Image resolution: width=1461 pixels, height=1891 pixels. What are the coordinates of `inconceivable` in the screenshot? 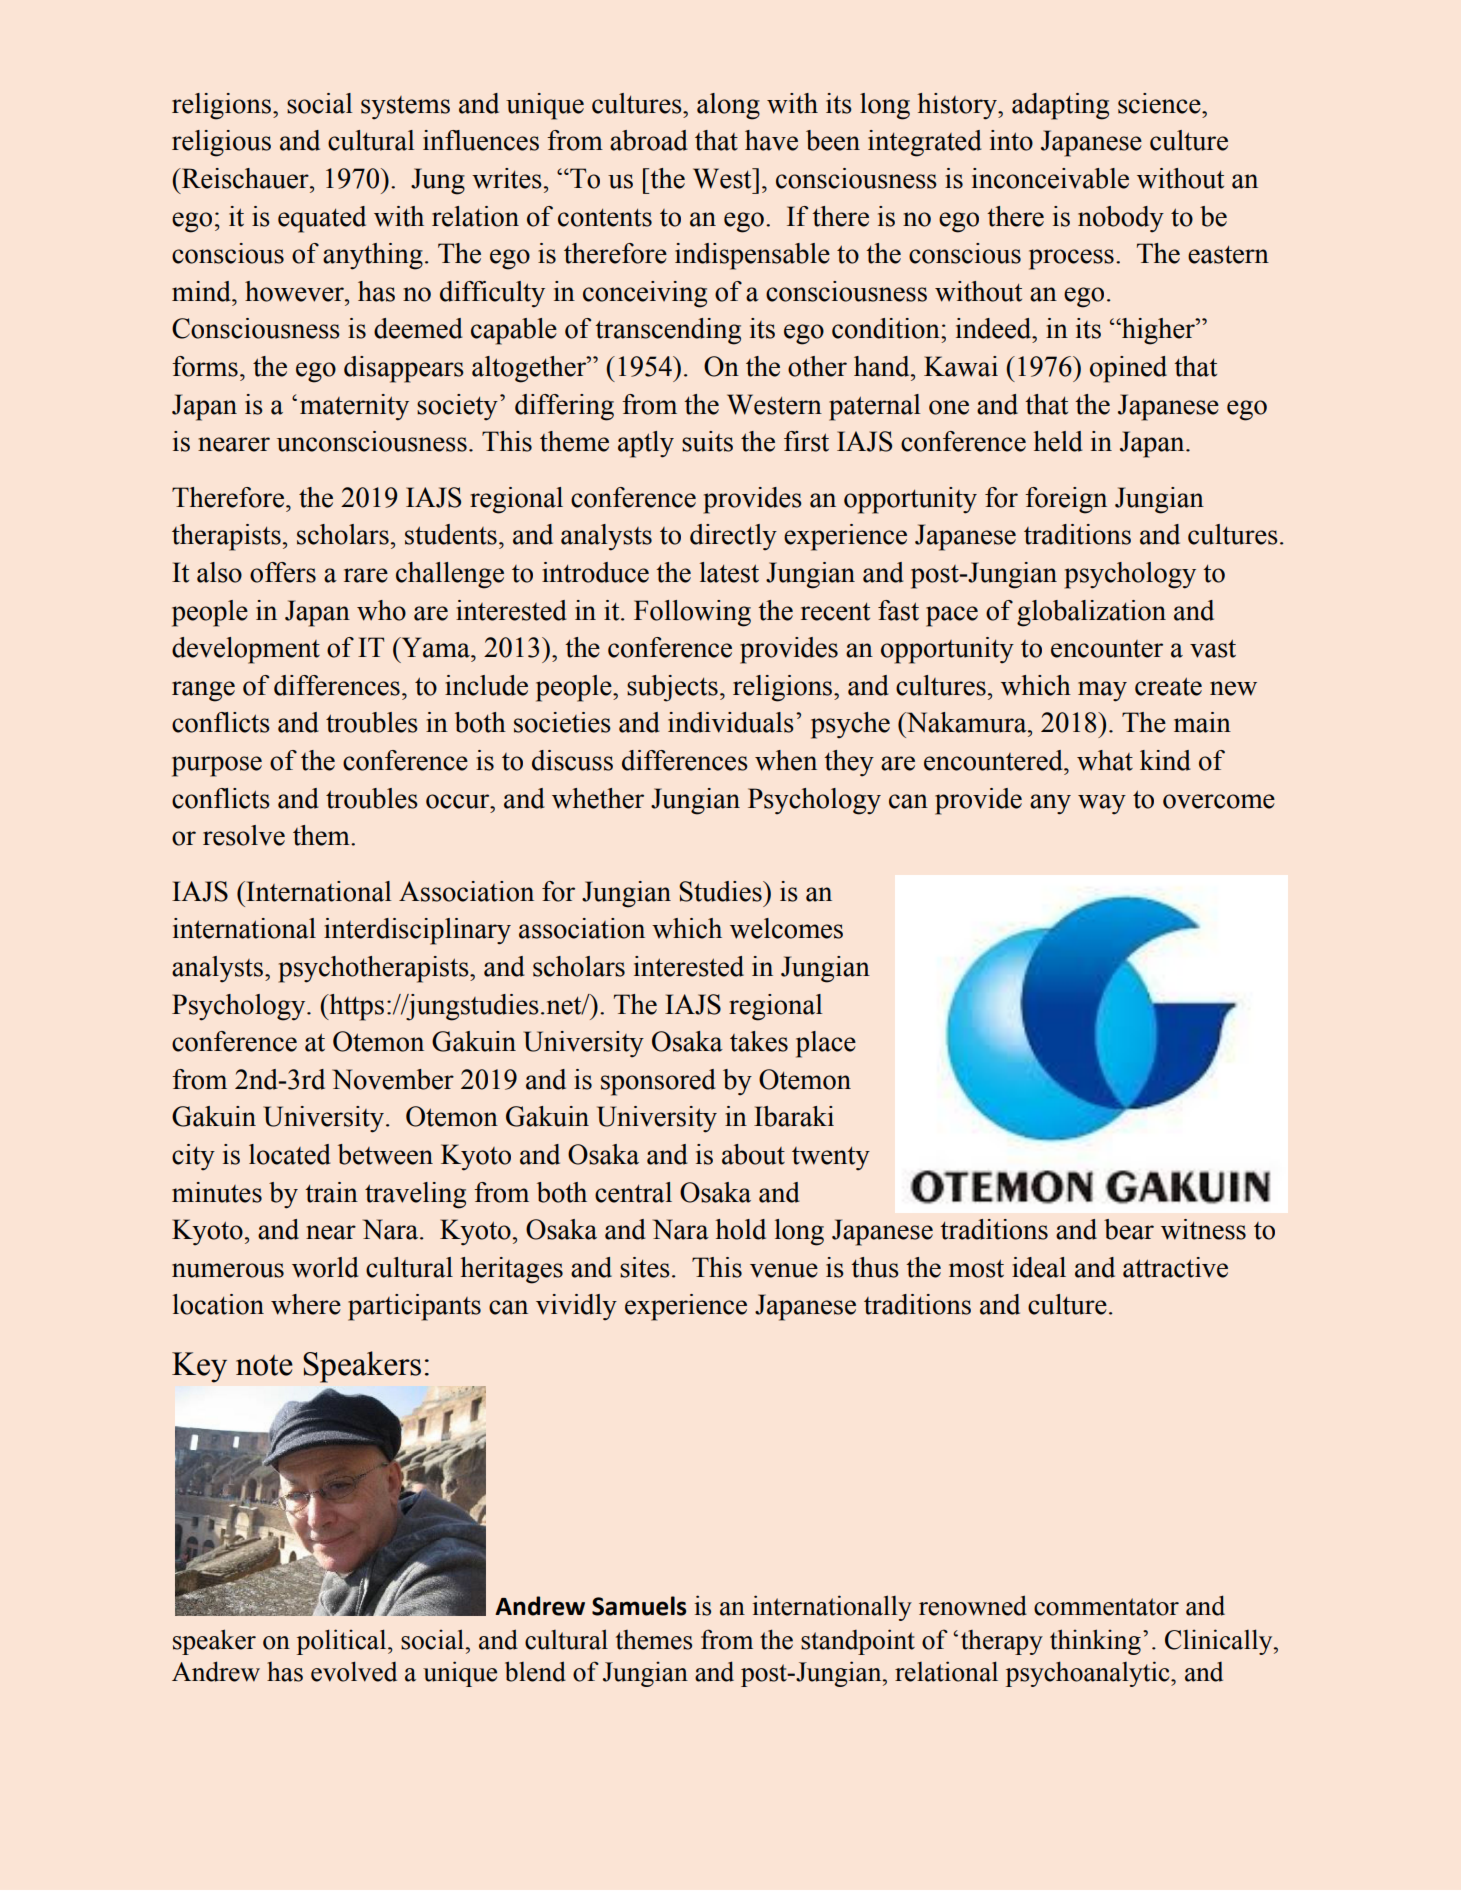 It's located at (1050, 178).
